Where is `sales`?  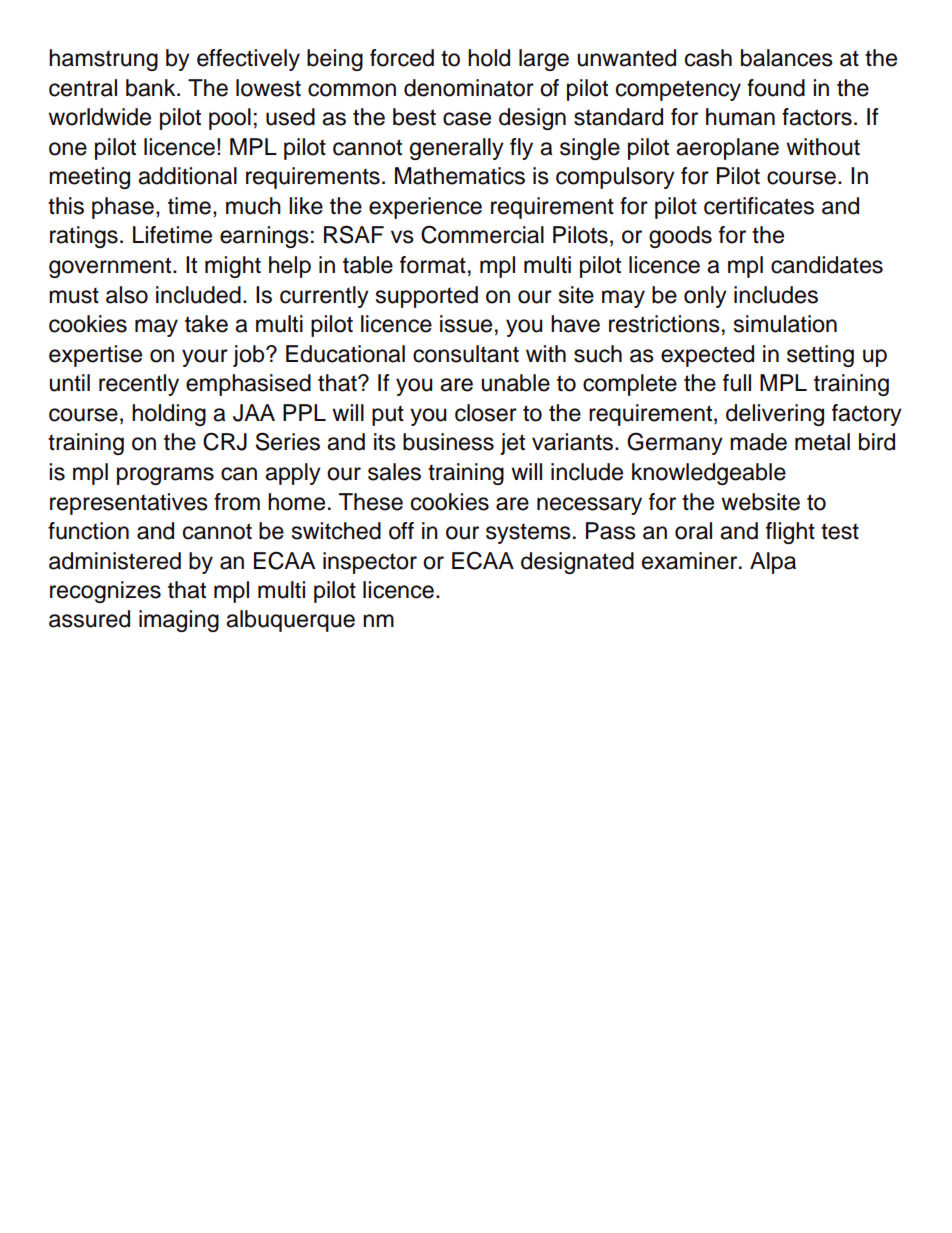 sales is located at coordinates (394, 472).
